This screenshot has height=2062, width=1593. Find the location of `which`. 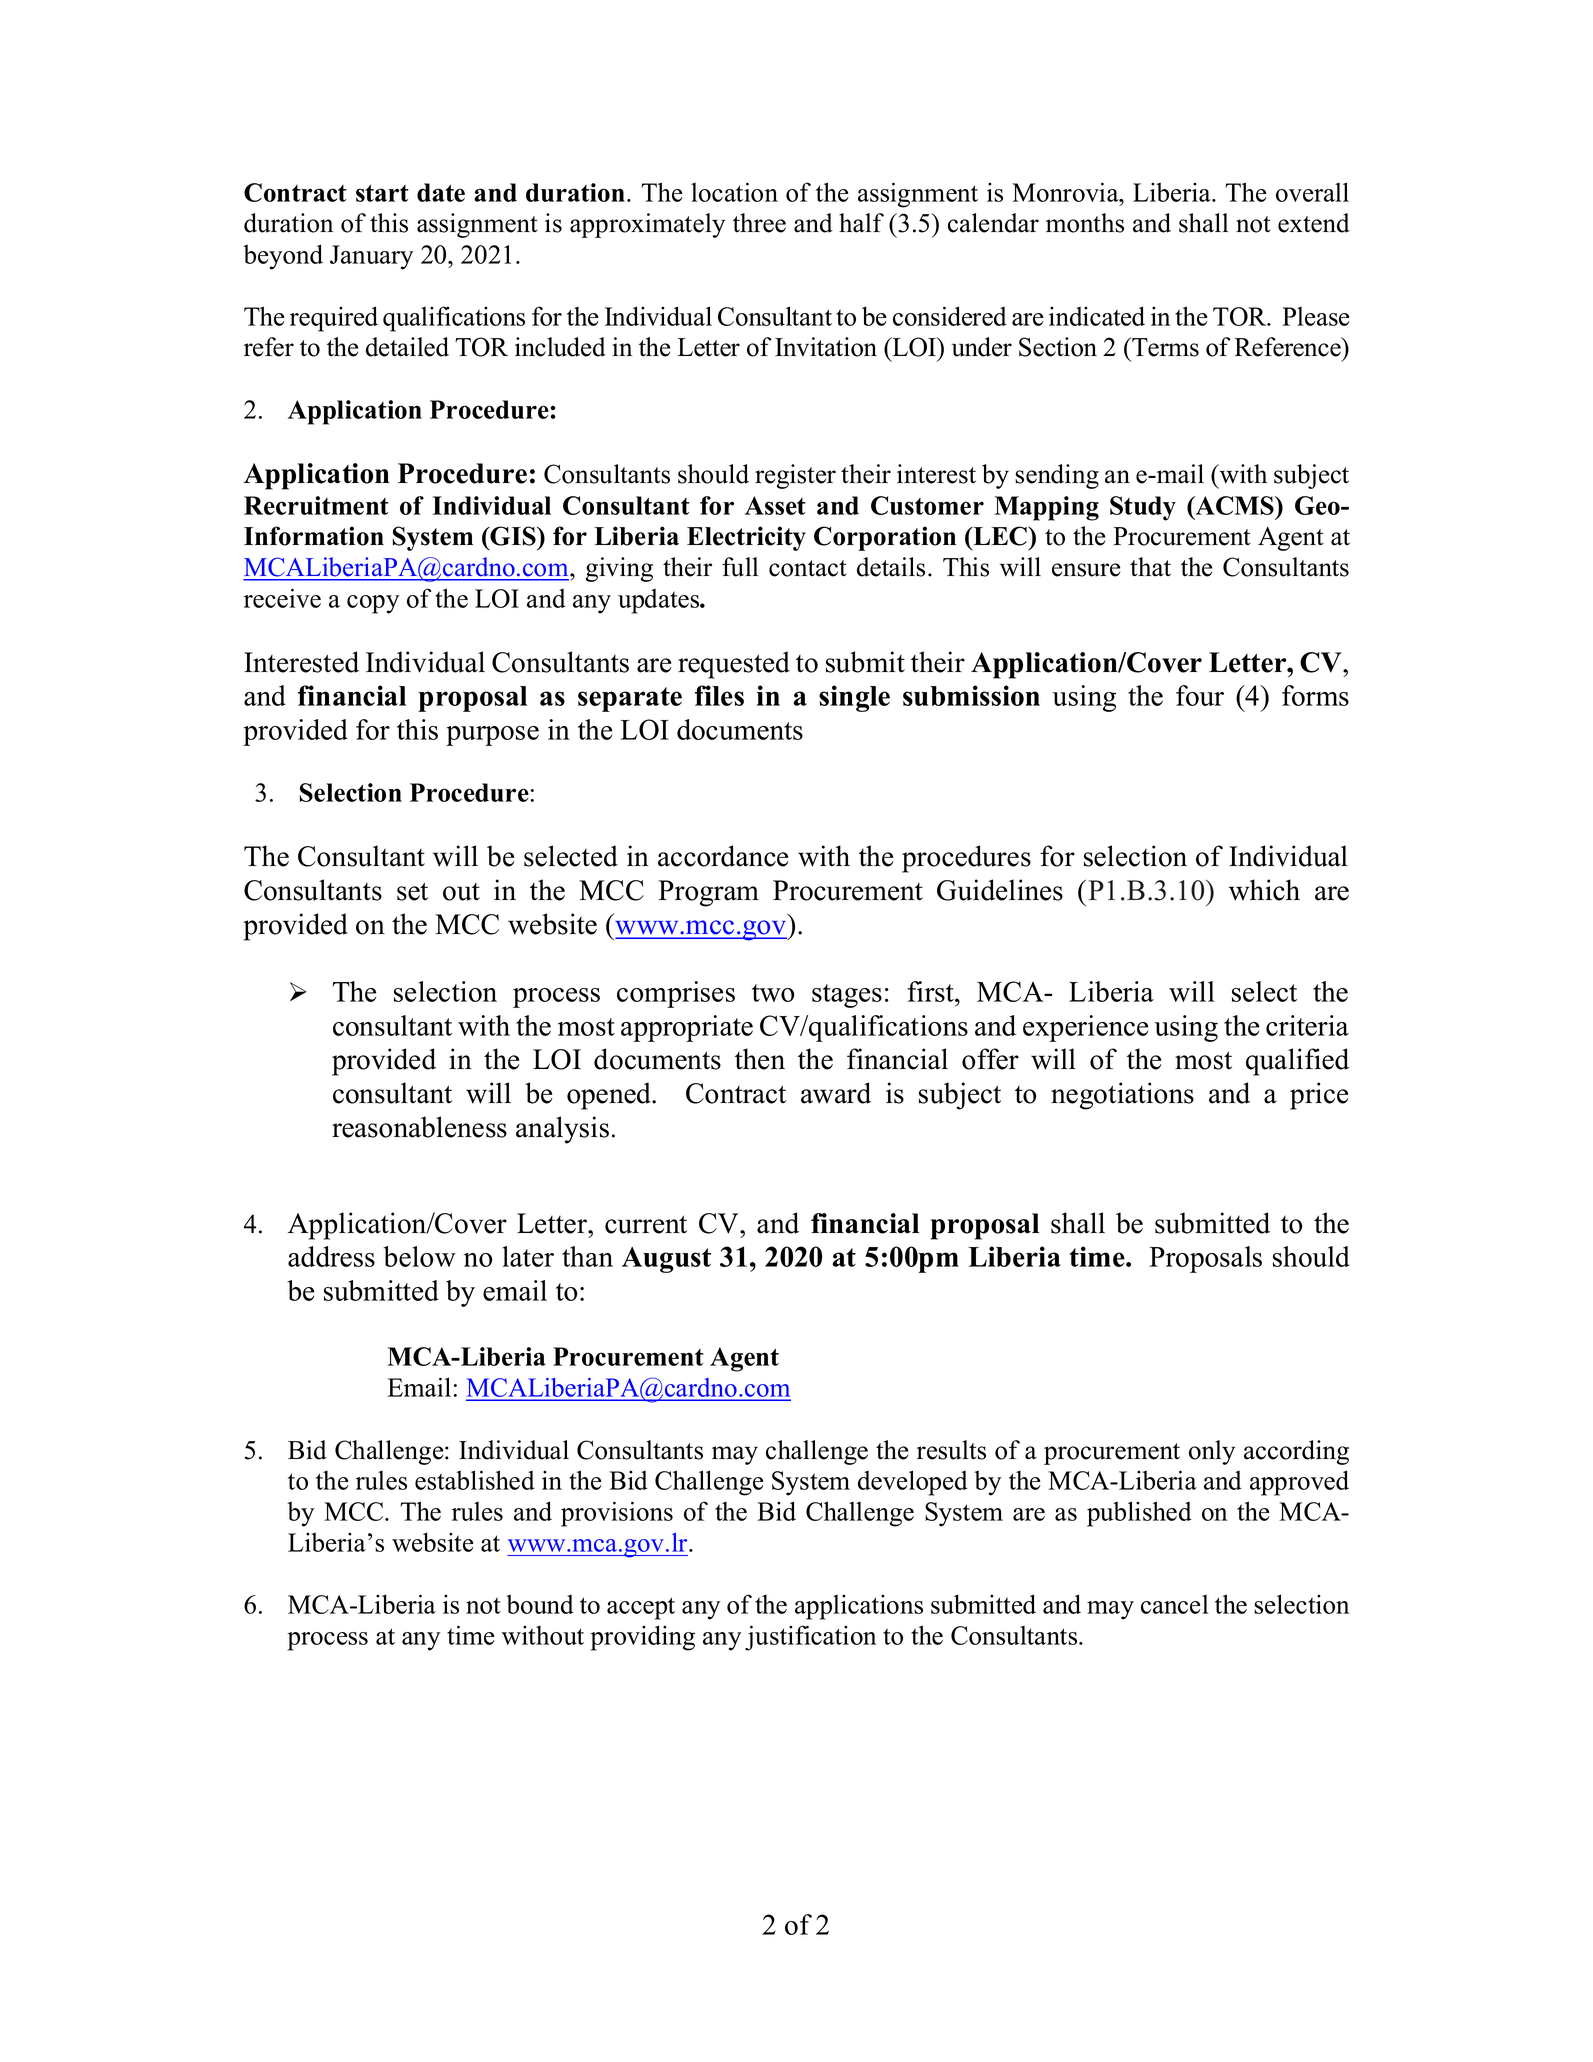

which is located at coordinates (1264, 890).
